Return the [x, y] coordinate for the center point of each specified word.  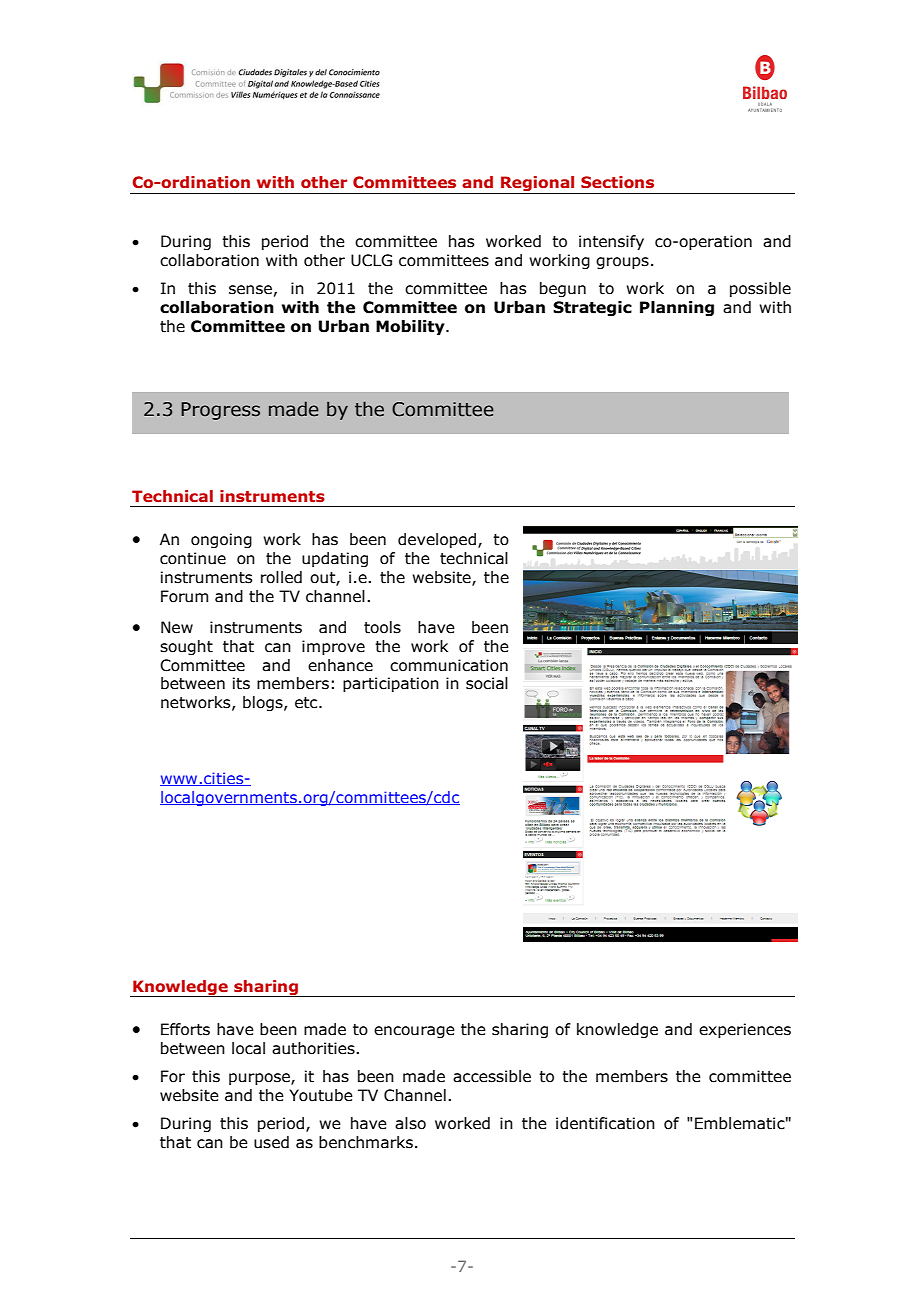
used [271, 1142]
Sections [617, 182]
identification [605, 1123]
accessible [492, 1076]
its [241, 683]
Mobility [411, 327]
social [487, 683]
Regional [538, 185]
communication [449, 665]
